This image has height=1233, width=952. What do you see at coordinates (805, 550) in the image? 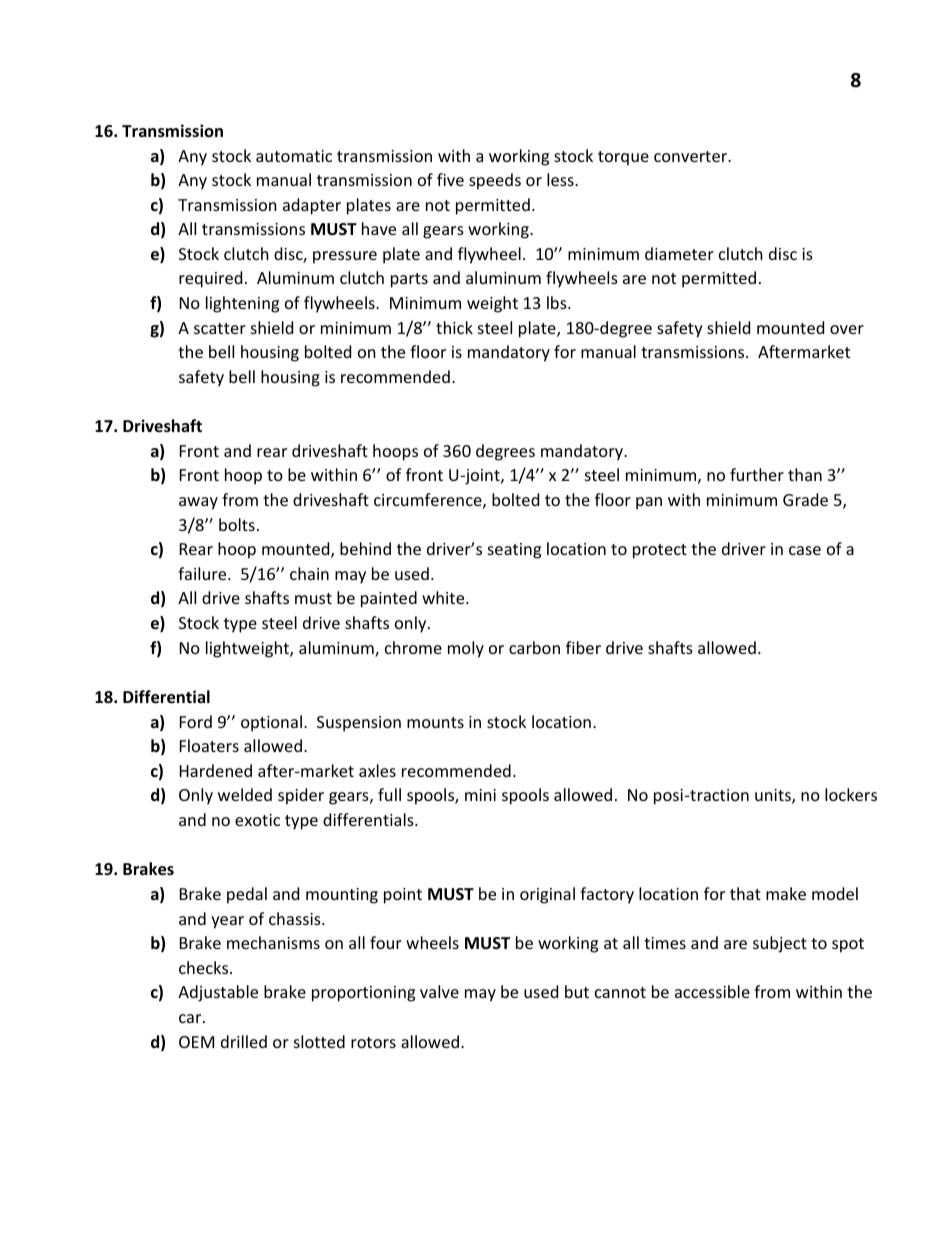
I see `case` at bounding box center [805, 550].
